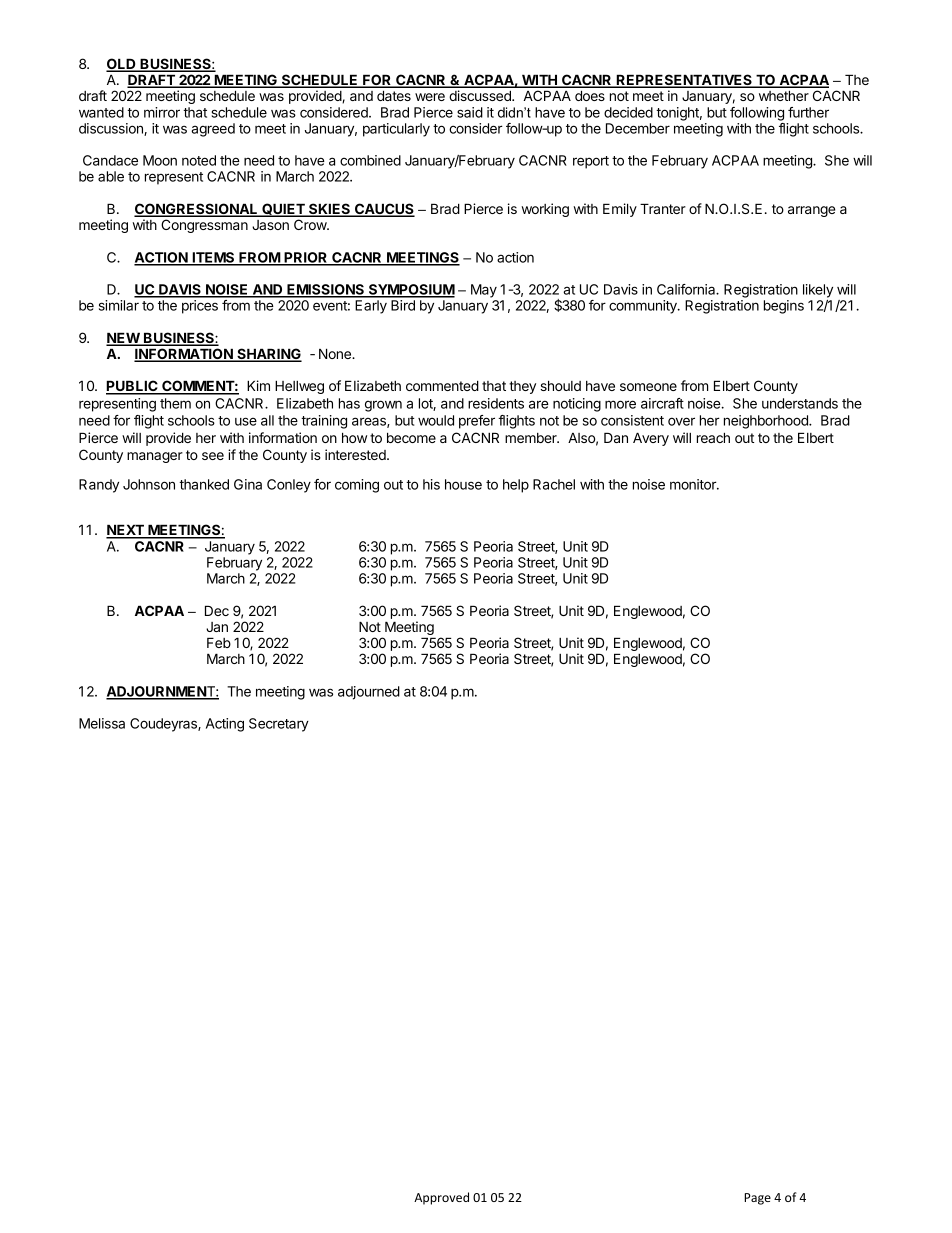  What do you see at coordinates (441, 1198) in the screenshot?
I see `Approved` at bounding box center [441, 1198].
